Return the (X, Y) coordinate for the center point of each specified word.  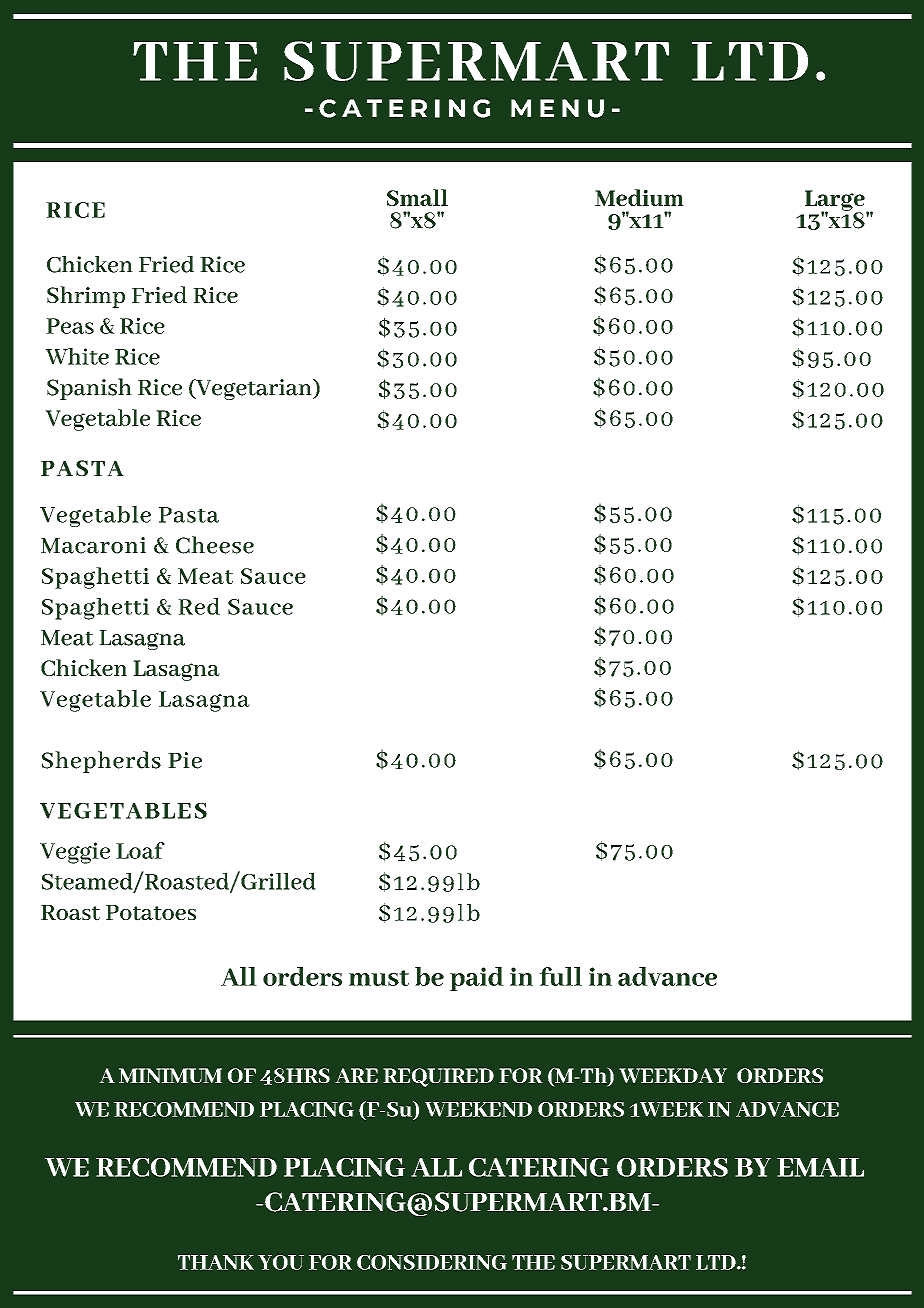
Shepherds (101, 762)
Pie (185, 760)
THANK (216, 1262)
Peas (70, 326)
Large (836, 201)
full (560, 976)
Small (417, 197)
